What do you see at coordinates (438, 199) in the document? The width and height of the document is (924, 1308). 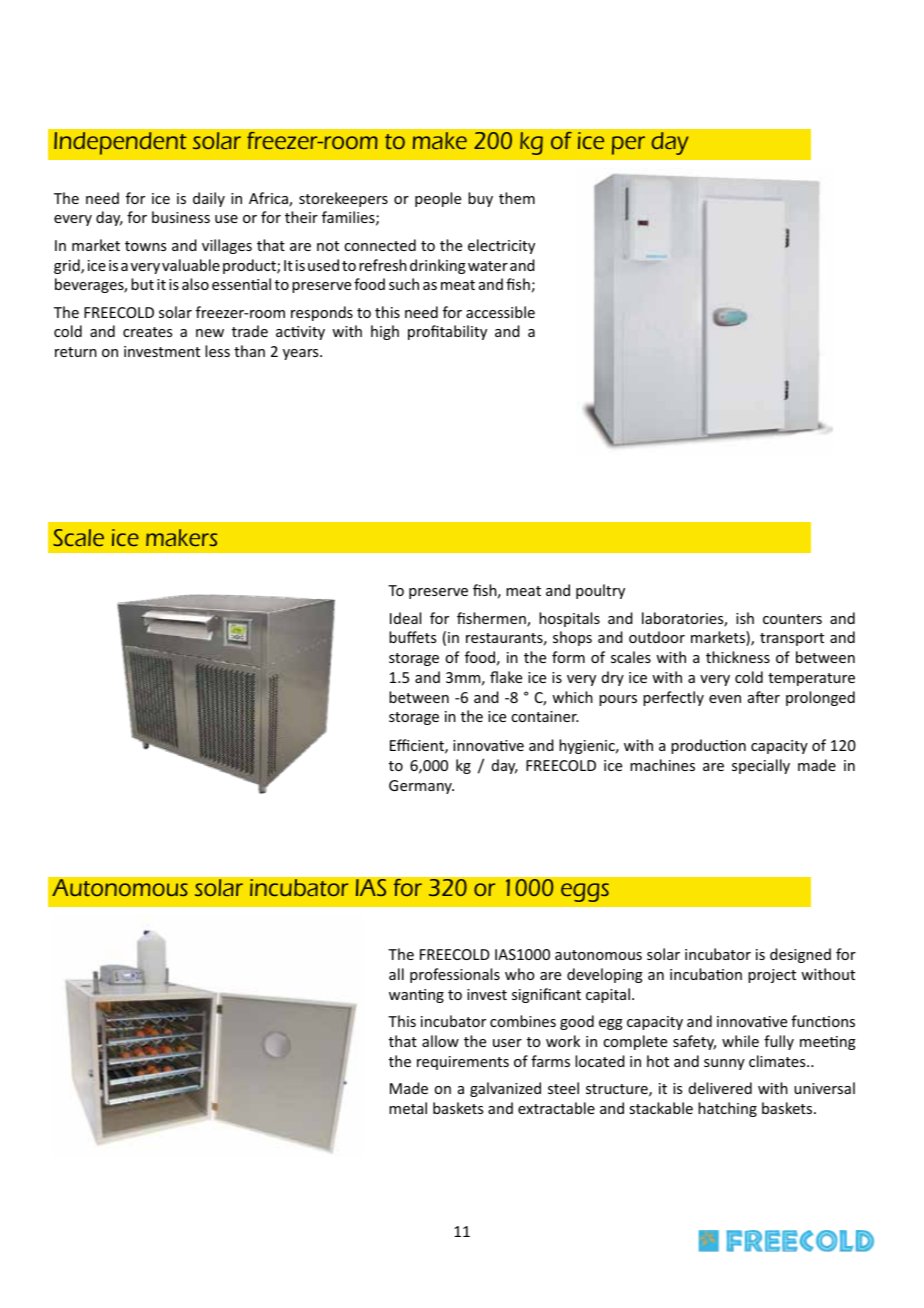 I see `people` at bounding box center [438, 199].
